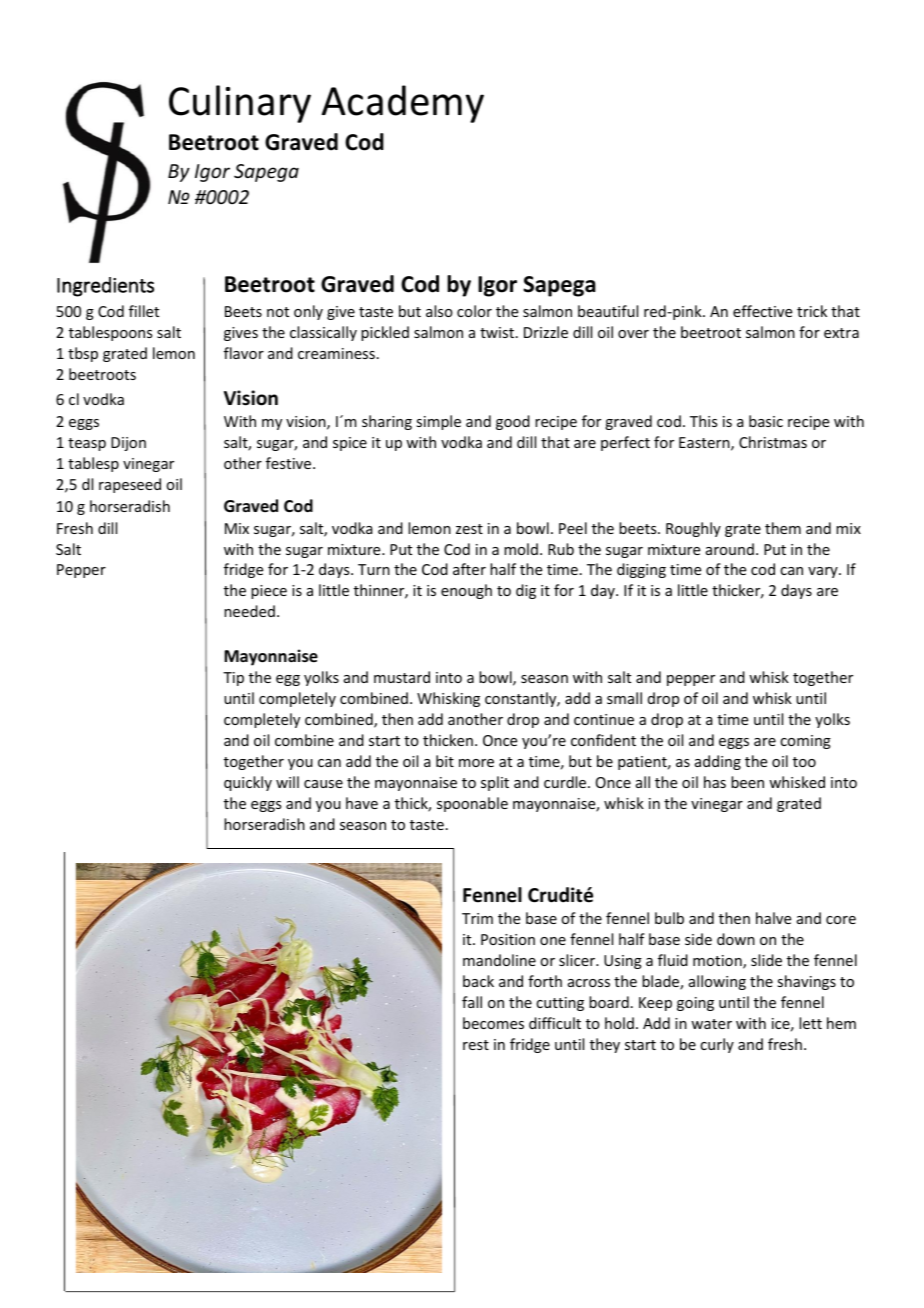 The width and height of the document is (924, 1308). Describe the element at coordinates (248, 783) in the document. I see `quickly` at that location.
